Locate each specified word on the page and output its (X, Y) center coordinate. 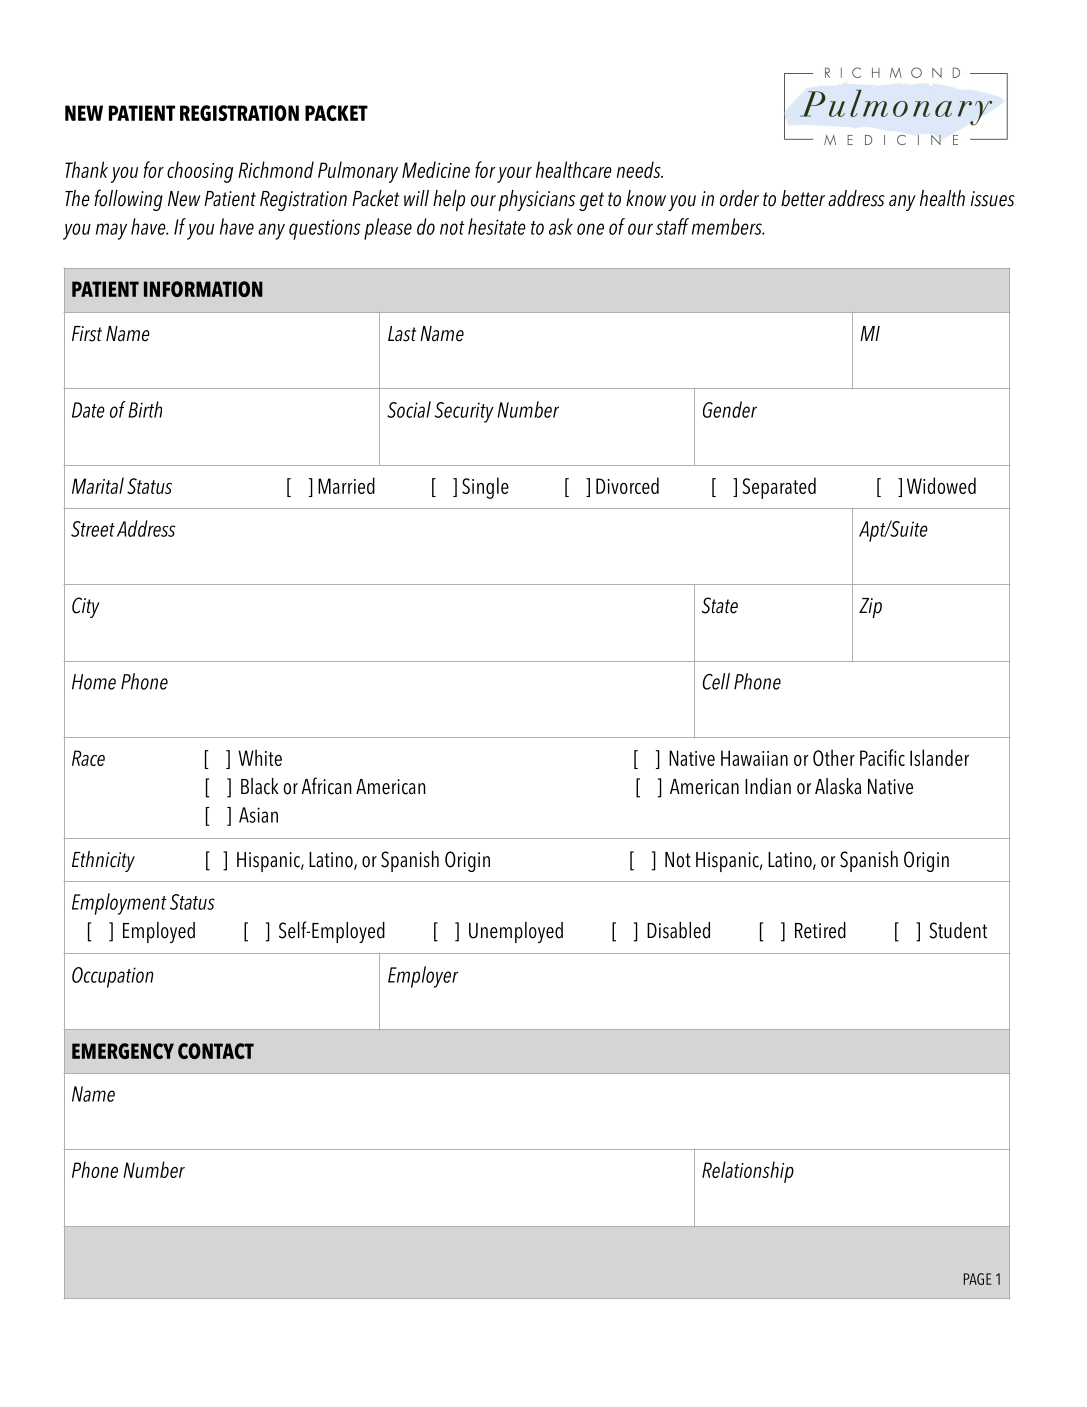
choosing (200, 172)
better (803, 198)
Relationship (748, 1172)
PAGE (977, 1279)
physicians (536, 200)
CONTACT (216, 1051)
